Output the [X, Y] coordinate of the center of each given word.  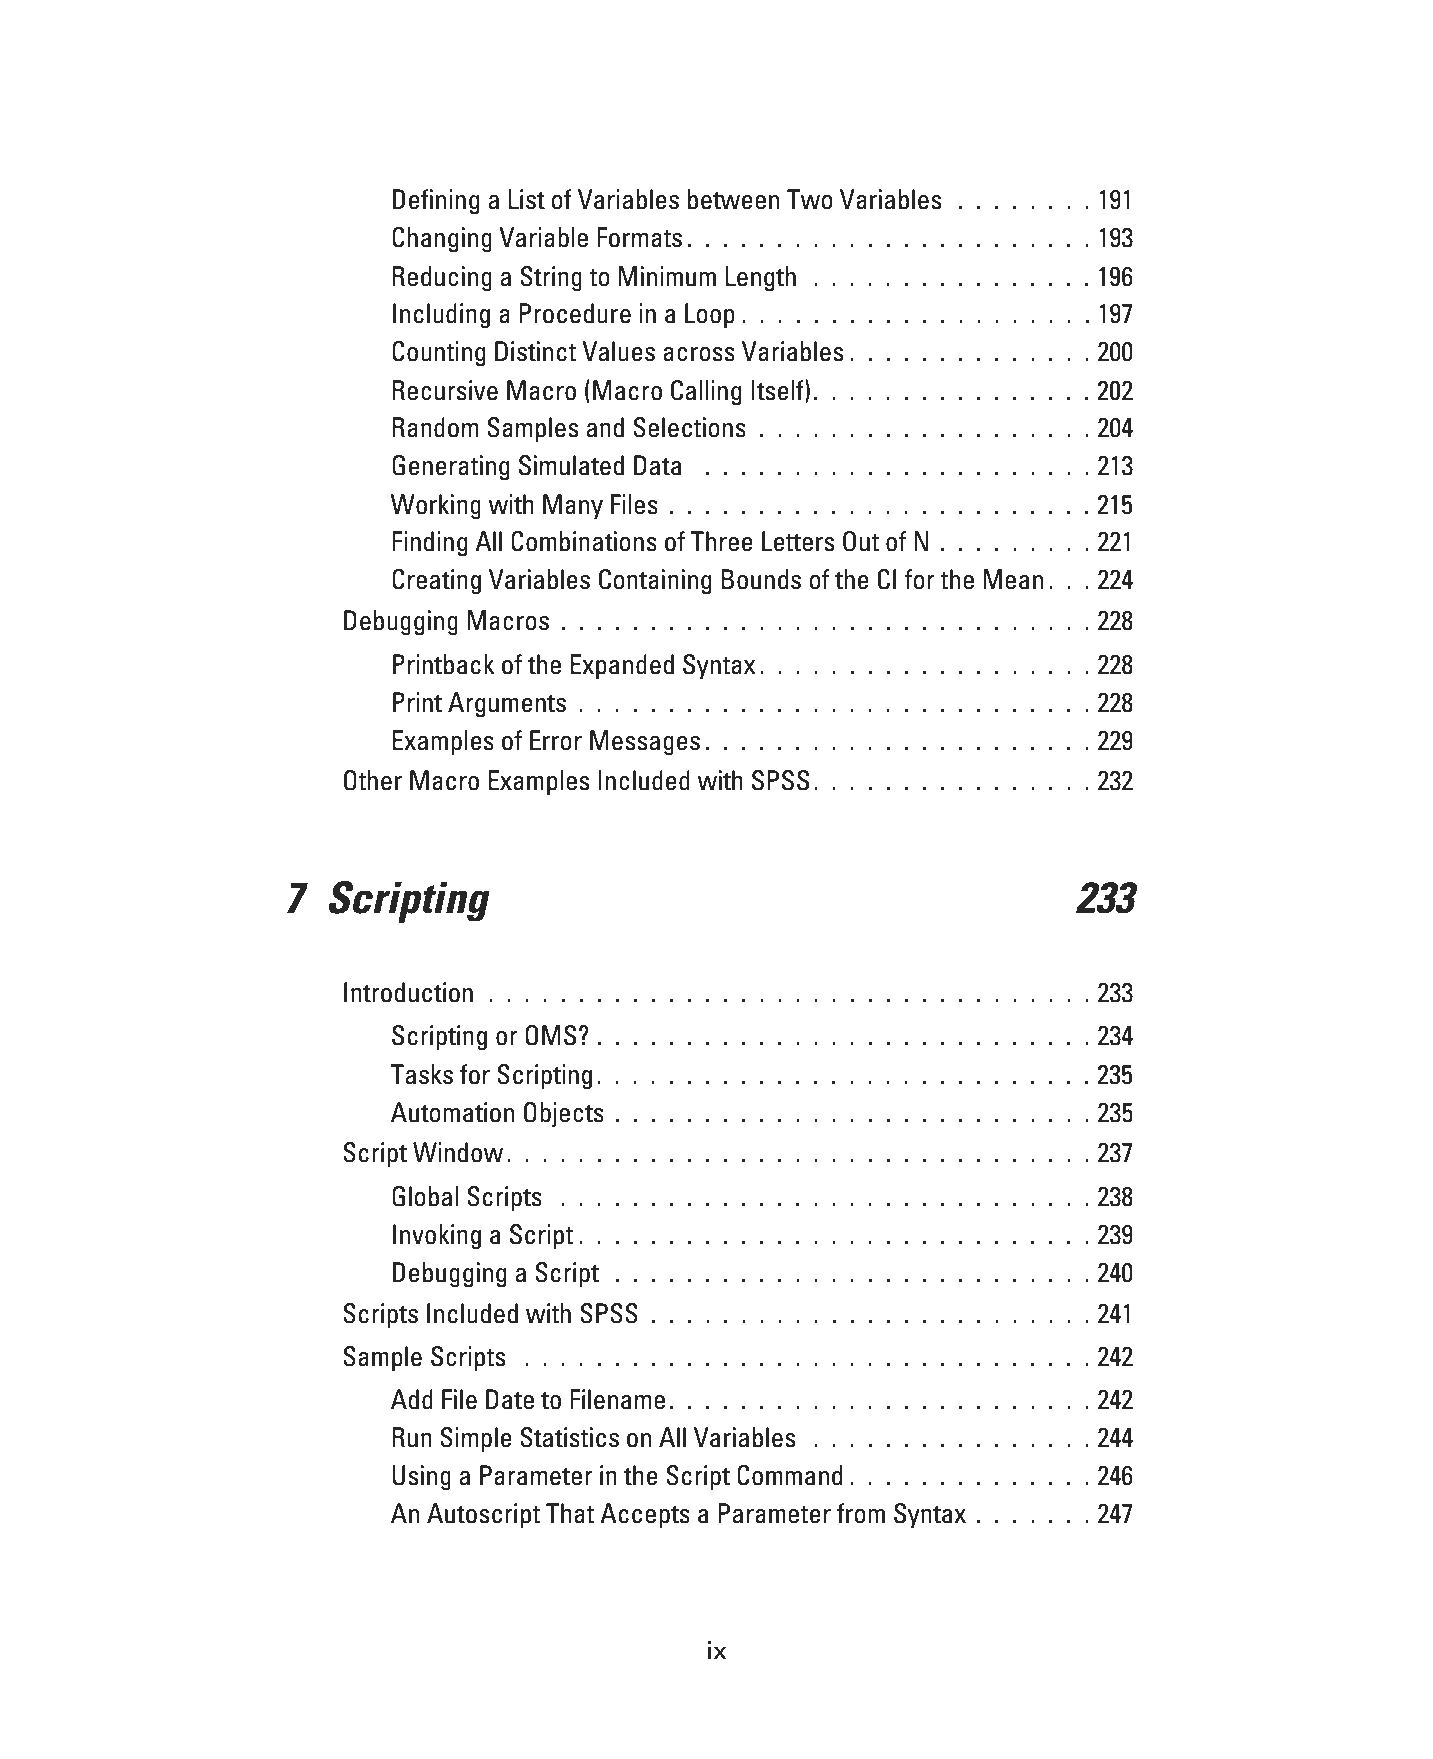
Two [810, 199]
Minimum [667, 276]
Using [421, 1477]
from [861, 1513]
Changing [442, 239]
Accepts [645, 1515]
